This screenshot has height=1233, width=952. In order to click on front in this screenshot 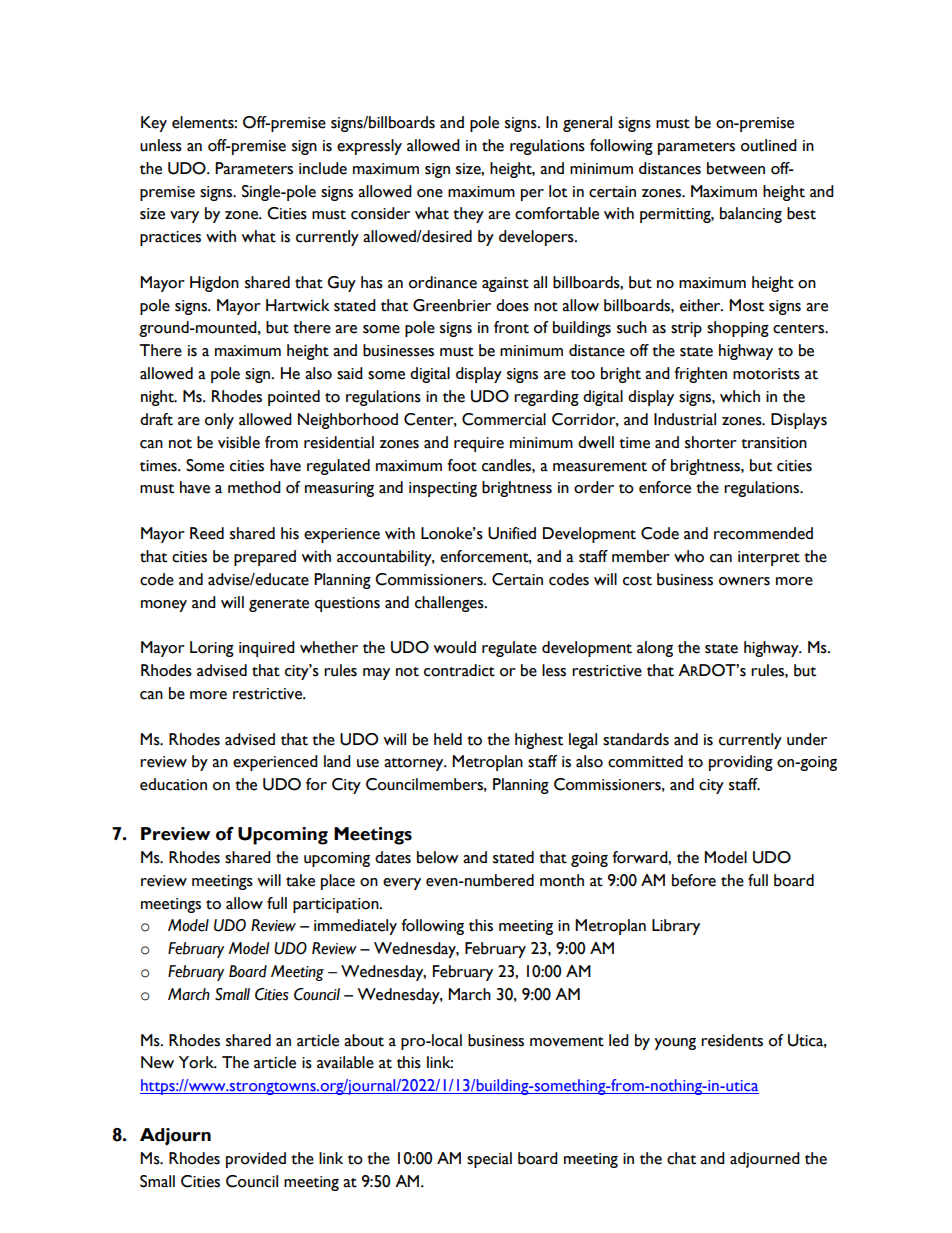, I will do `click(511, 327)`.
